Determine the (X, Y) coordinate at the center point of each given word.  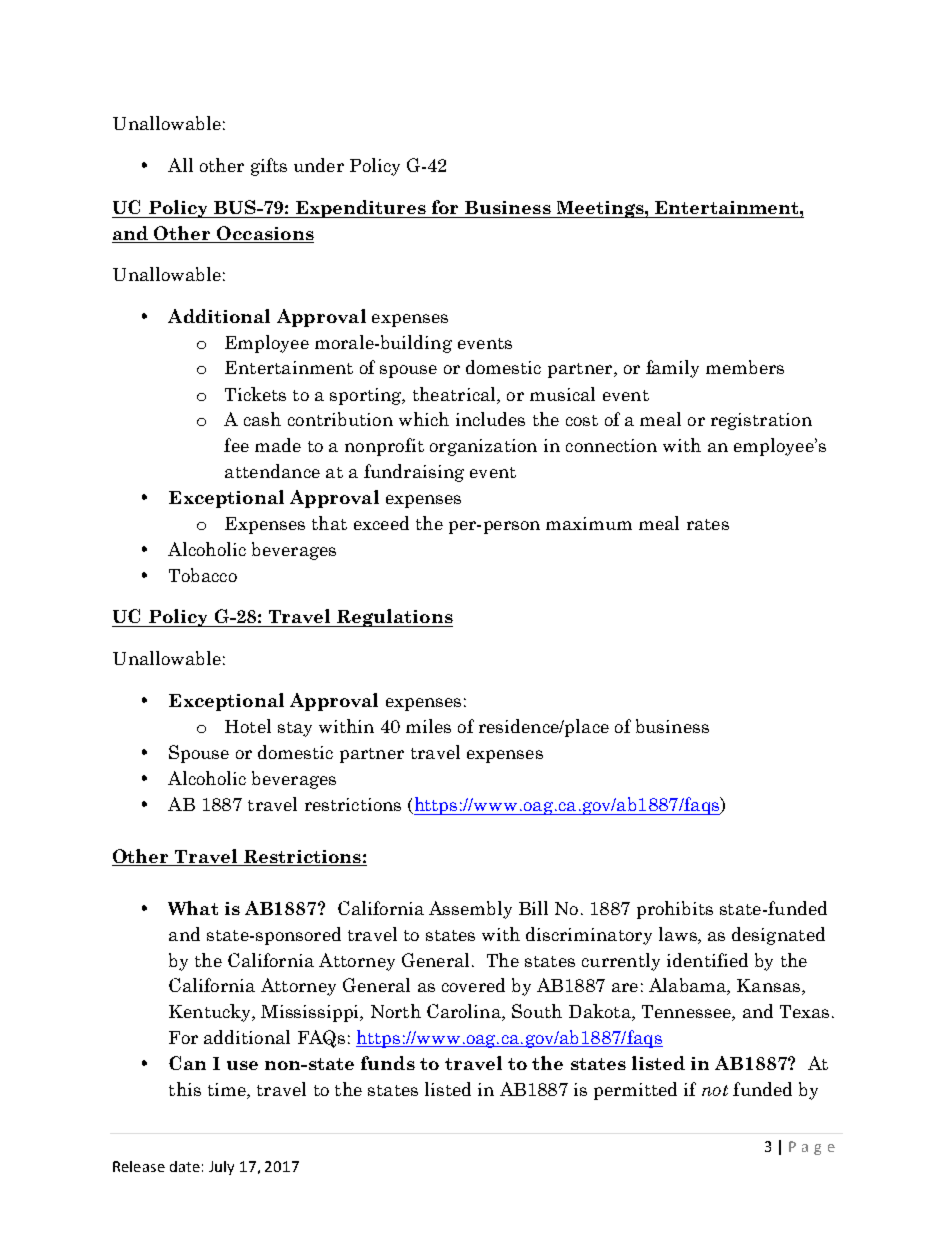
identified (707, 960)
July (221, 1168)
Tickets (255, 394)
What (193, 908)
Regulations (394, 618)
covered (473, 985)
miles (428, 726)
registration (761, 421)
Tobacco (203, 575)
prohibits (675, 910)
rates (708, 524)
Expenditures (360, 209)
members (745, 367)
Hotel (248, 726)
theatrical (455, 394)
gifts (269, 167)
